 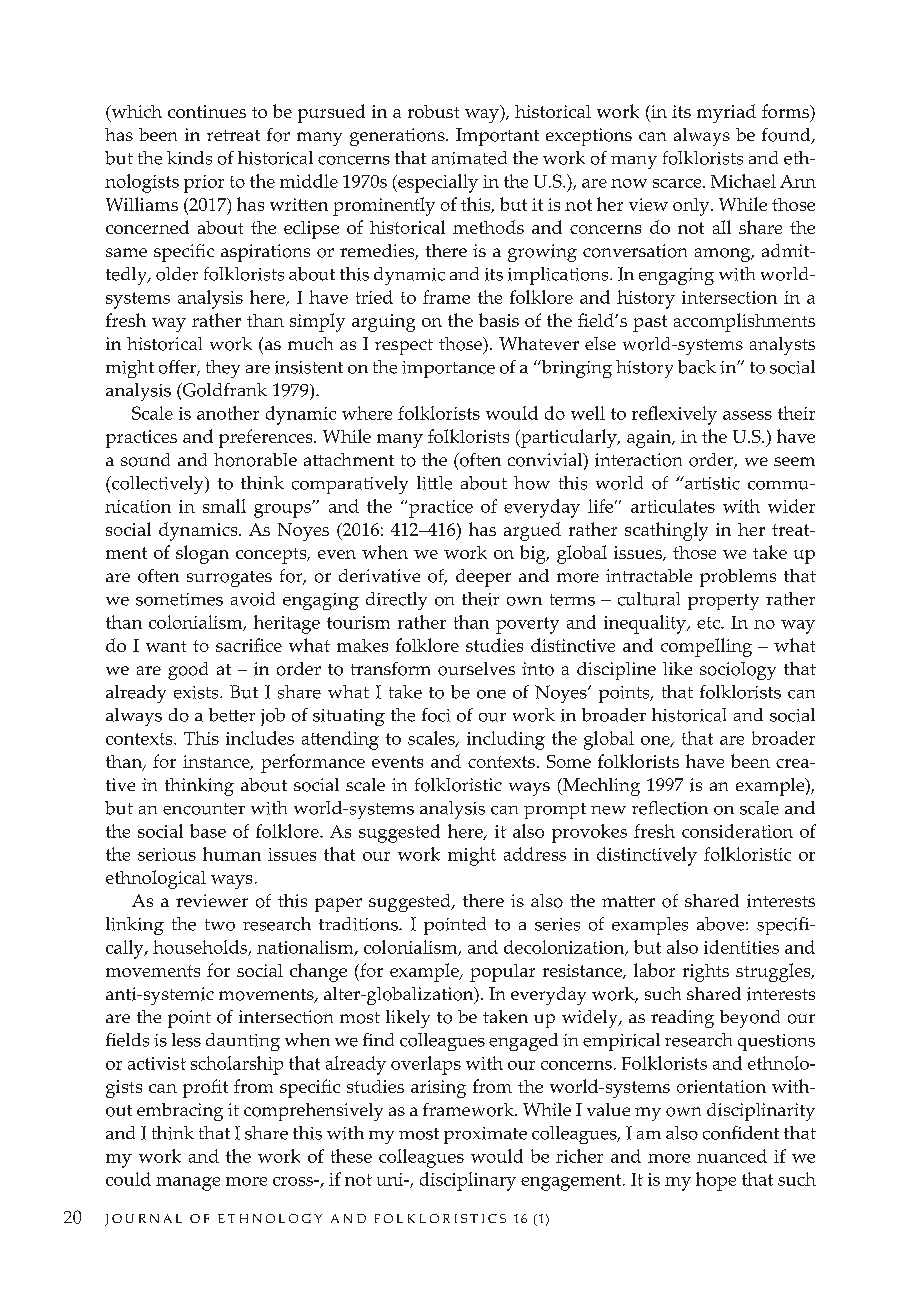 I want to click on kinds, so click(x=189, y=158).
